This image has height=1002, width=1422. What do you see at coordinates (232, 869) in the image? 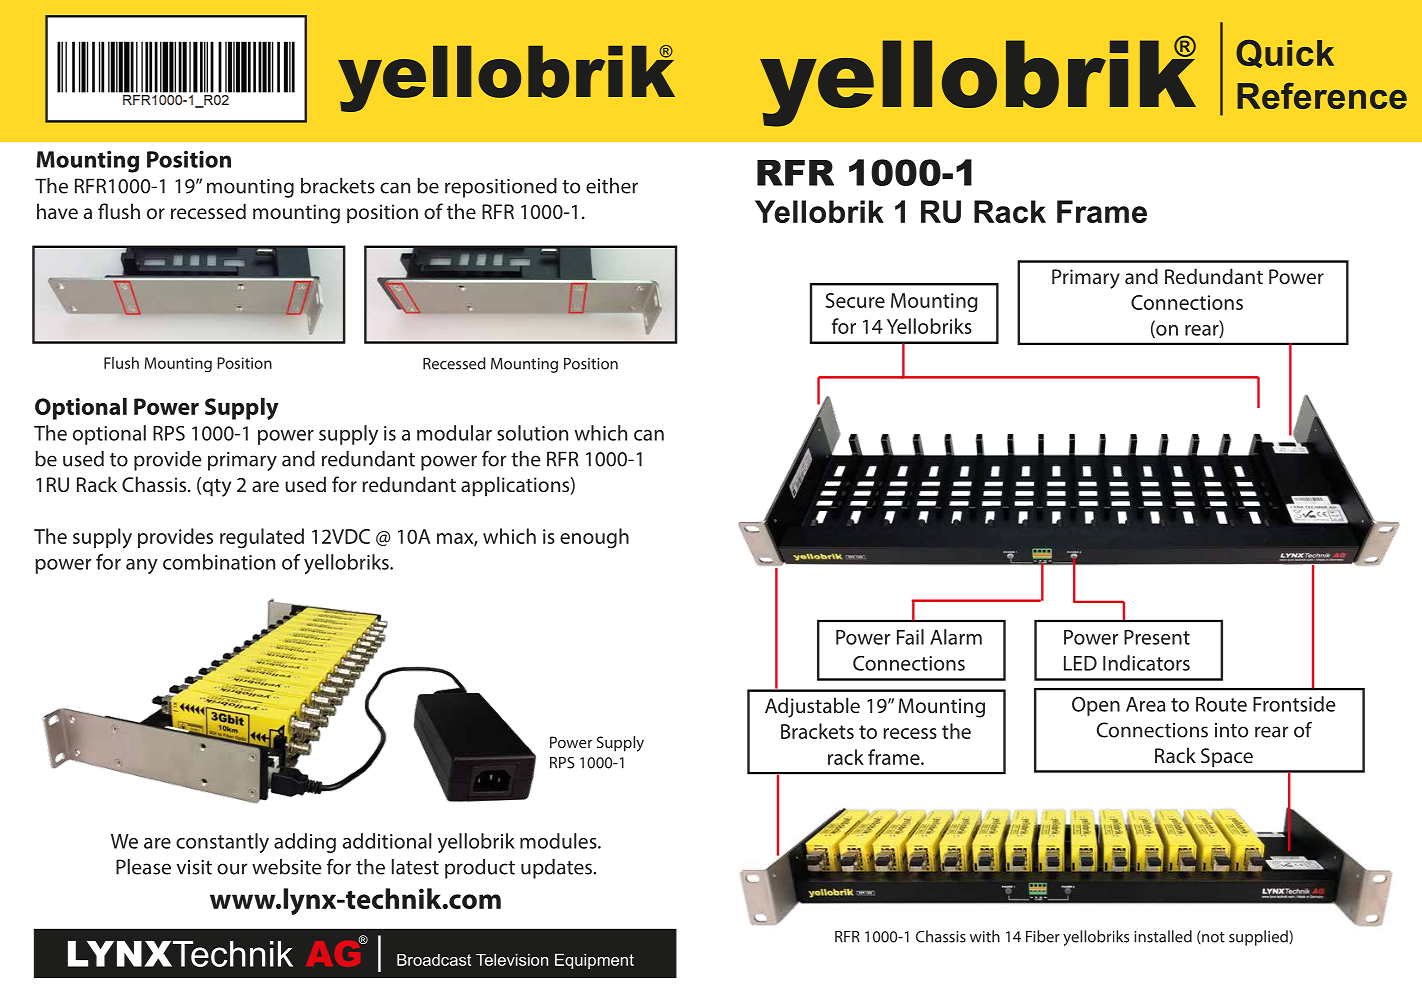
I see `our` at bounding box center [232, 869].
